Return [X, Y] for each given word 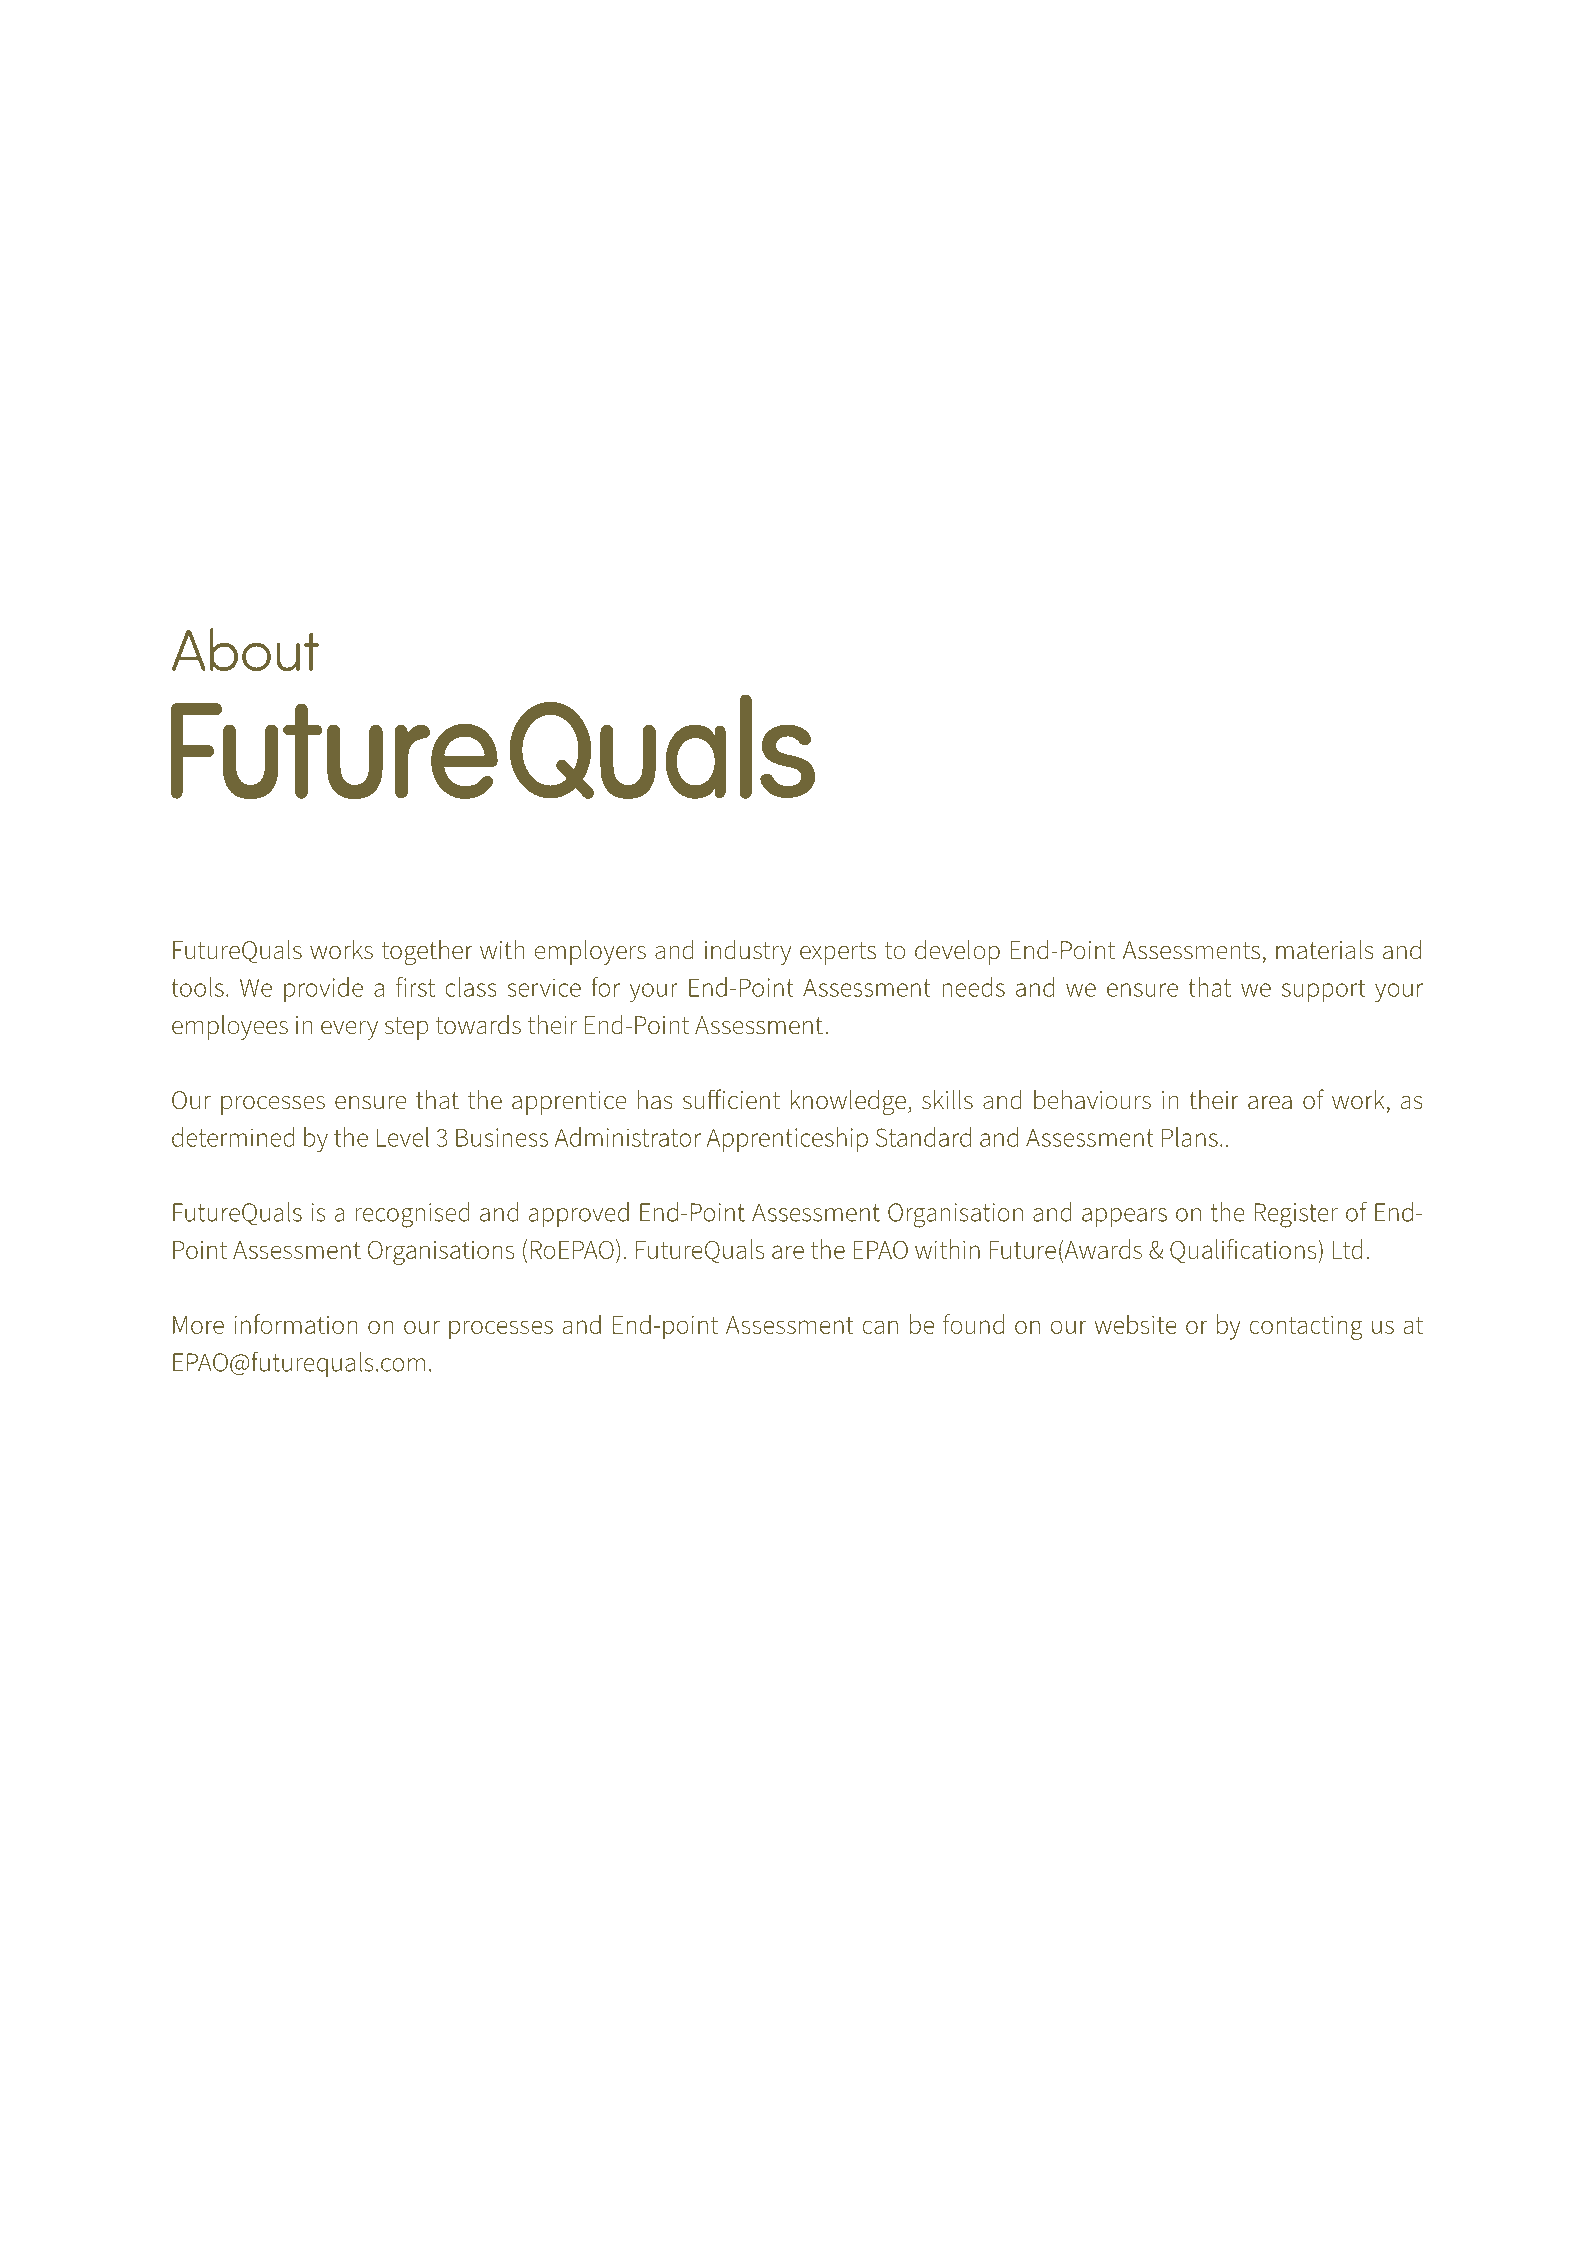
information [295, 1324]
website [1136, 1324]
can [880, 1327]
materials [1325, 949]
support [1323, 990]
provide [323, 989]
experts [838, 953]
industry [748, 952]
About [245, 649]
